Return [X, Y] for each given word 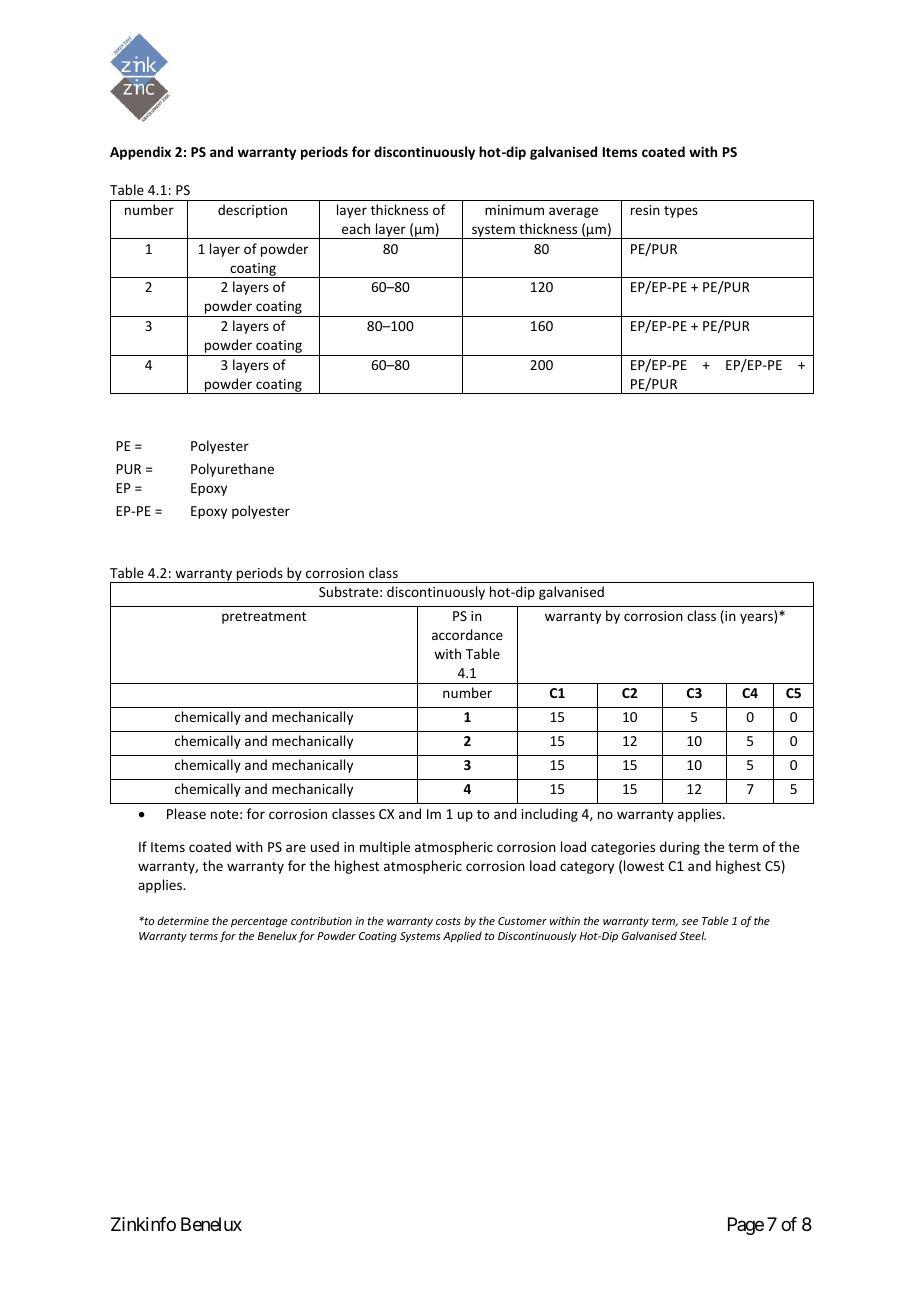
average [573, 212]
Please [186, 813]
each [356, 228]
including [550, 815]
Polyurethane [232, 470]
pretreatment [264, 618]
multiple [385, 848]
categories [623, 848]
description [252, 211]
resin [645, 210]
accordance [467, 634]
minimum [514, 210]
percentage [259, 922]
